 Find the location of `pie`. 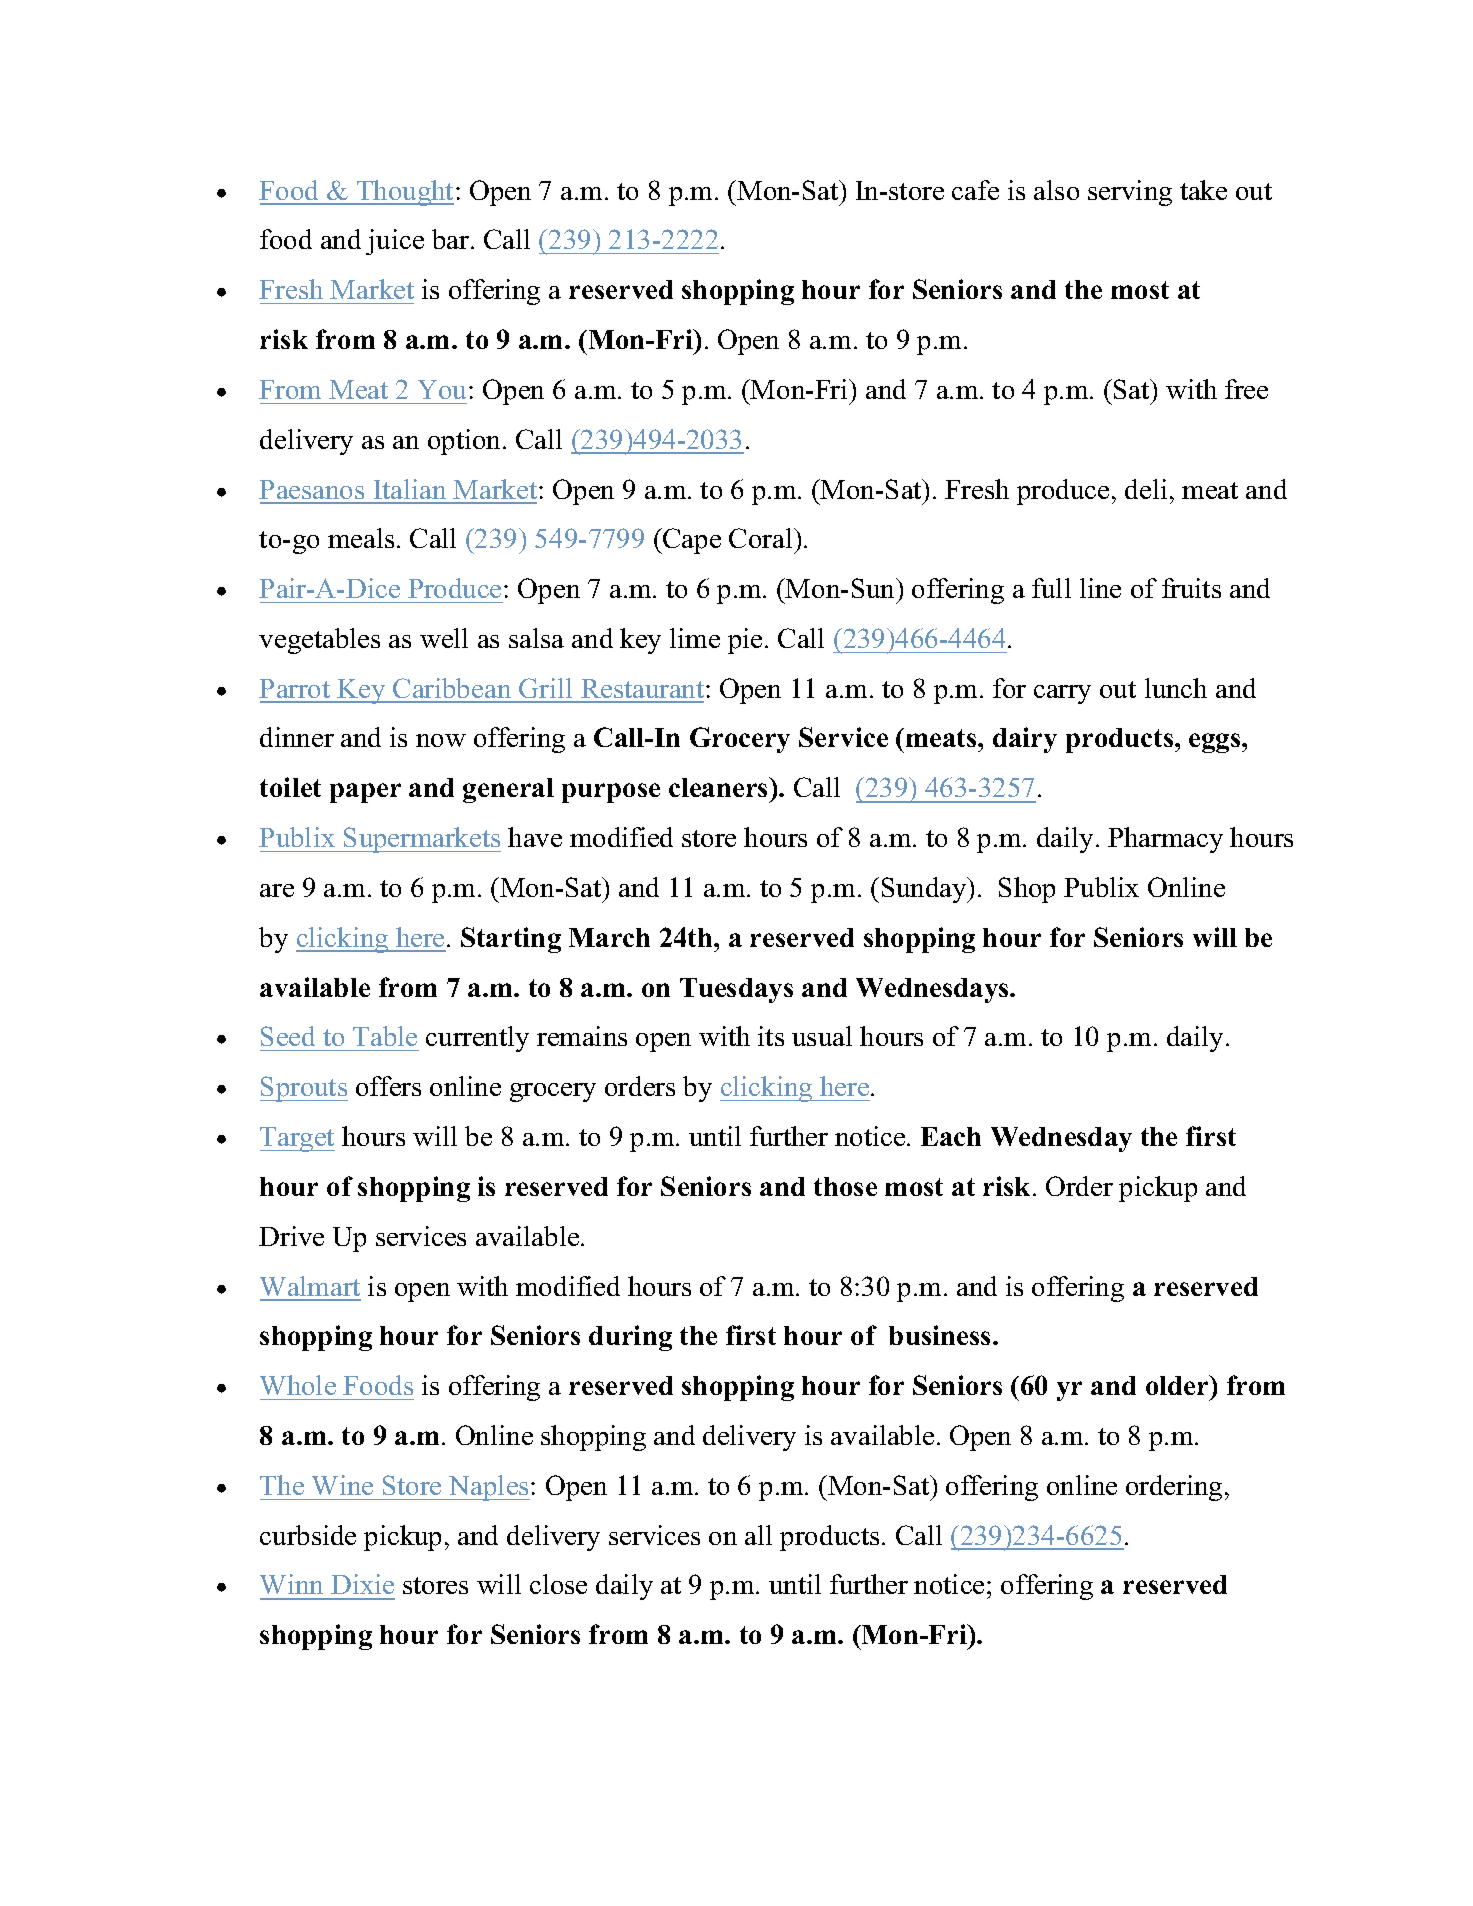

pie is located at coordinates (745, 641).
